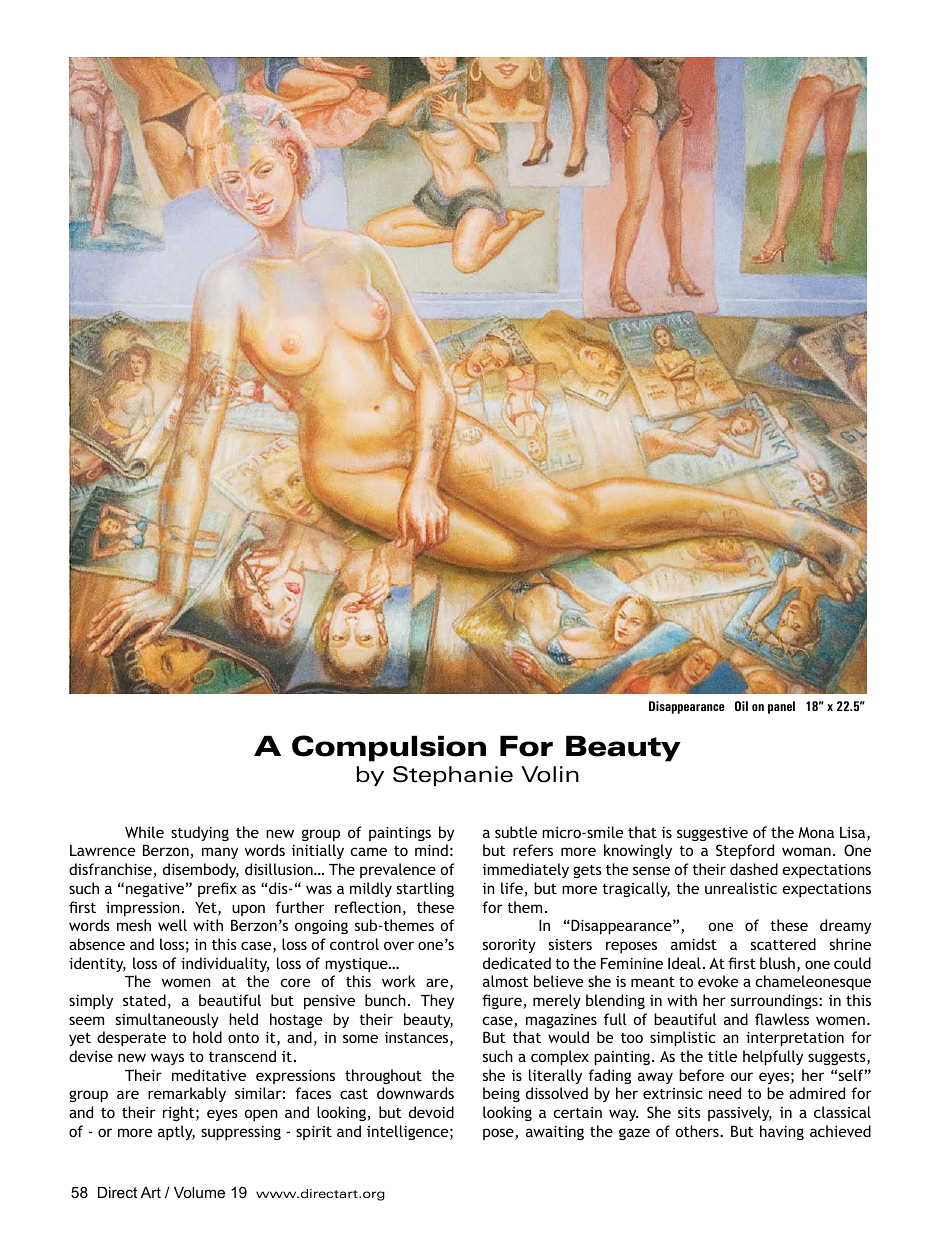 Image resolution: width=952 pixels, height=1233 pixels. I want to click on Volume, so click(199, 1192).
